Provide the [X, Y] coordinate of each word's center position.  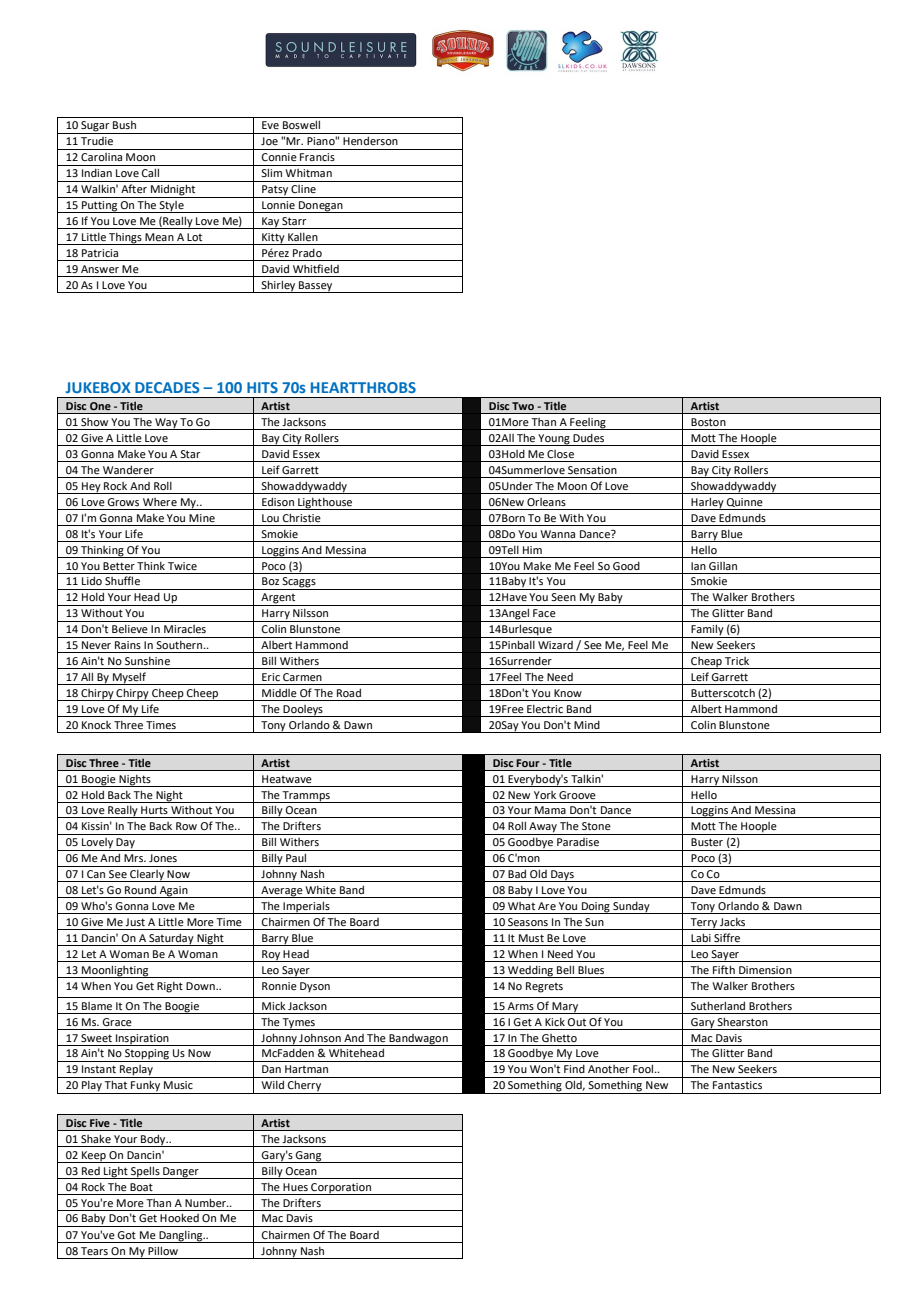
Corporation [341, 1189]
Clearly [147, 876]
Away [543, 828]
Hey [91, 488]
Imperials [306, 907]
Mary [566, 1008]
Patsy [275, 191]
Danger [181, 1173]
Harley [708, 503]
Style [172, 207]
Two [523, 406]
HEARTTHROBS [363, 387]
